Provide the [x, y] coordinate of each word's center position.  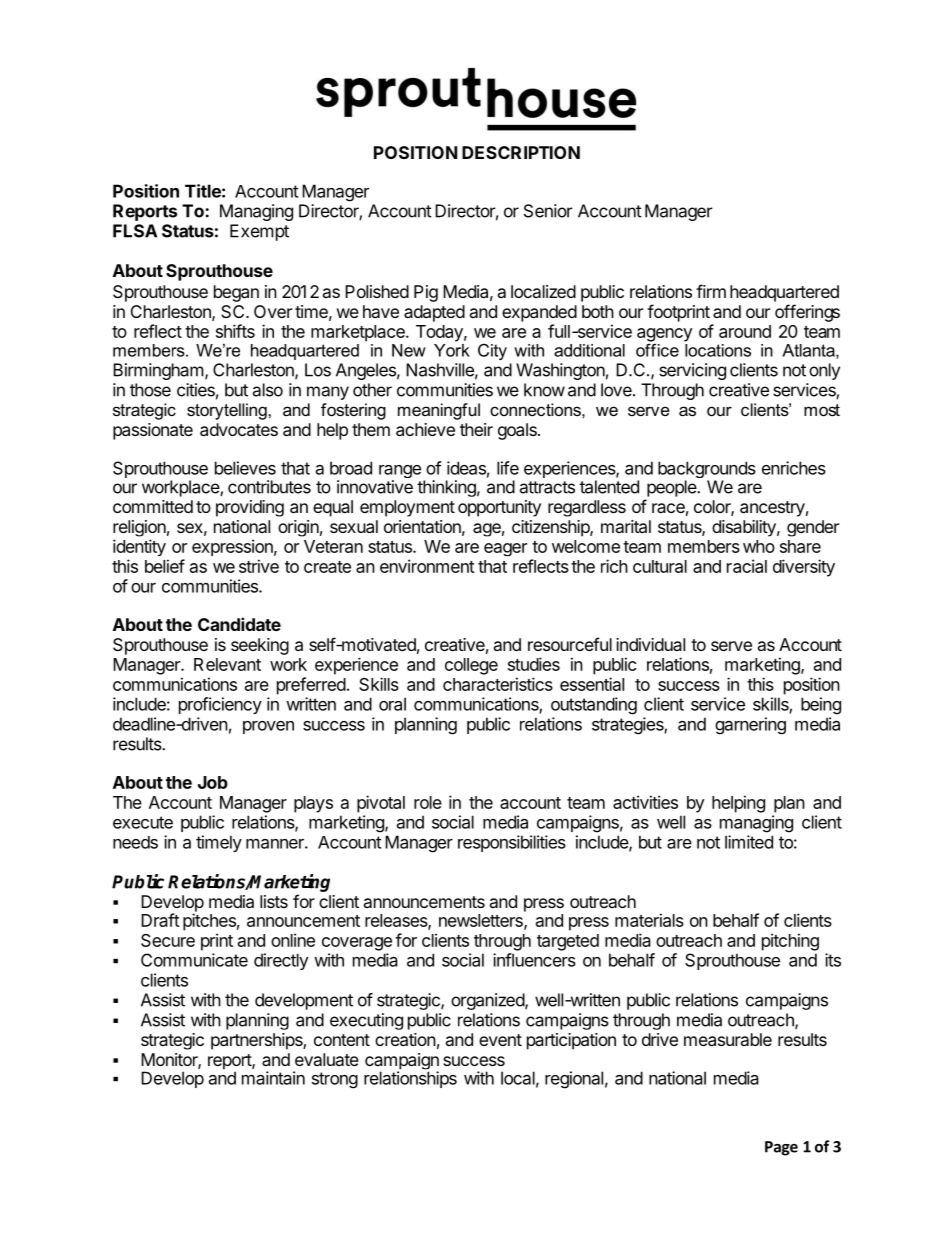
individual [650, 644]
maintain [273, 1078]
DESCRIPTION [521, 152]
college [471, 666]
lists [274, 901]
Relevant [227, 664]
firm [711, 291]
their [476, 429]
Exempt [259, 232]
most [822, 410]
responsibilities [512, 843]
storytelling [227, 411]
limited [749, 842]
